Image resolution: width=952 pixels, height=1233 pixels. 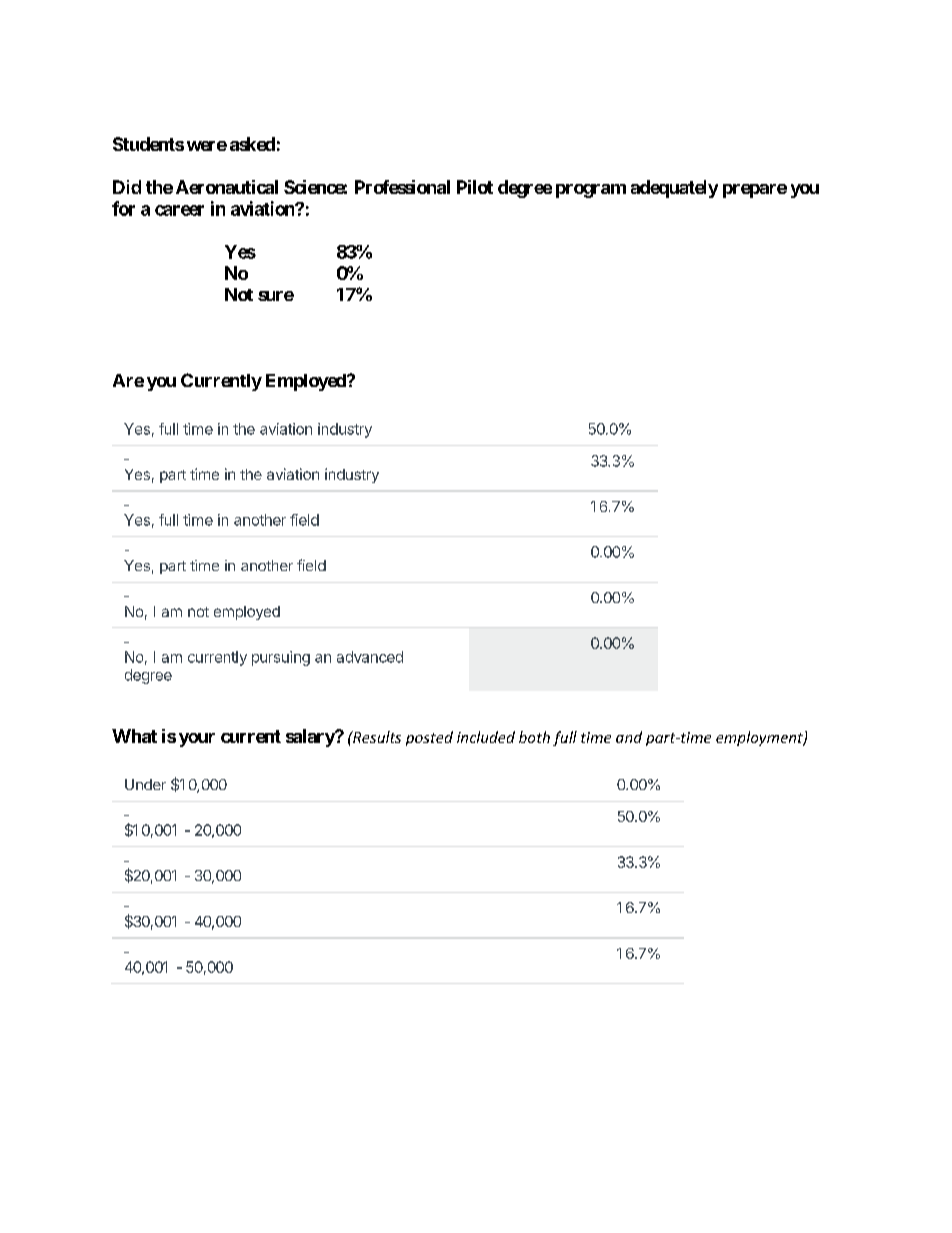 I want to click on advanced, so click(x=370, y=657).
